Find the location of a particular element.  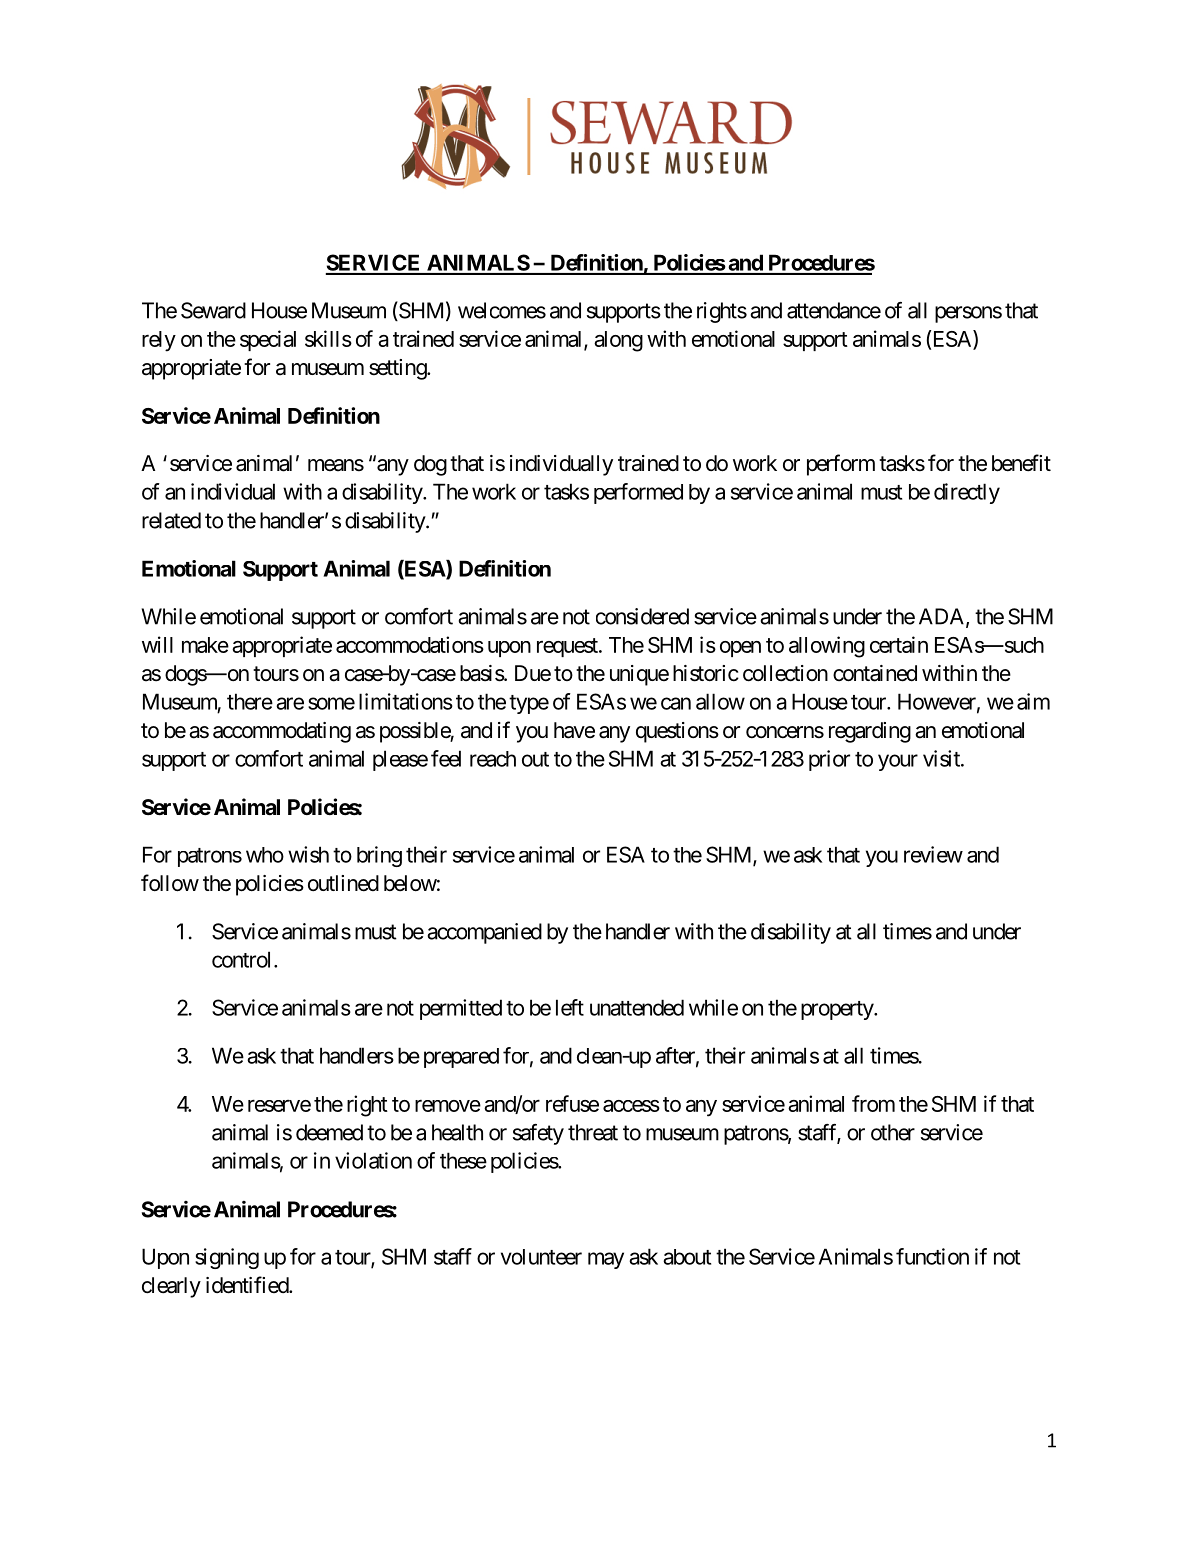

property is located at coordinates (838, 1010).
